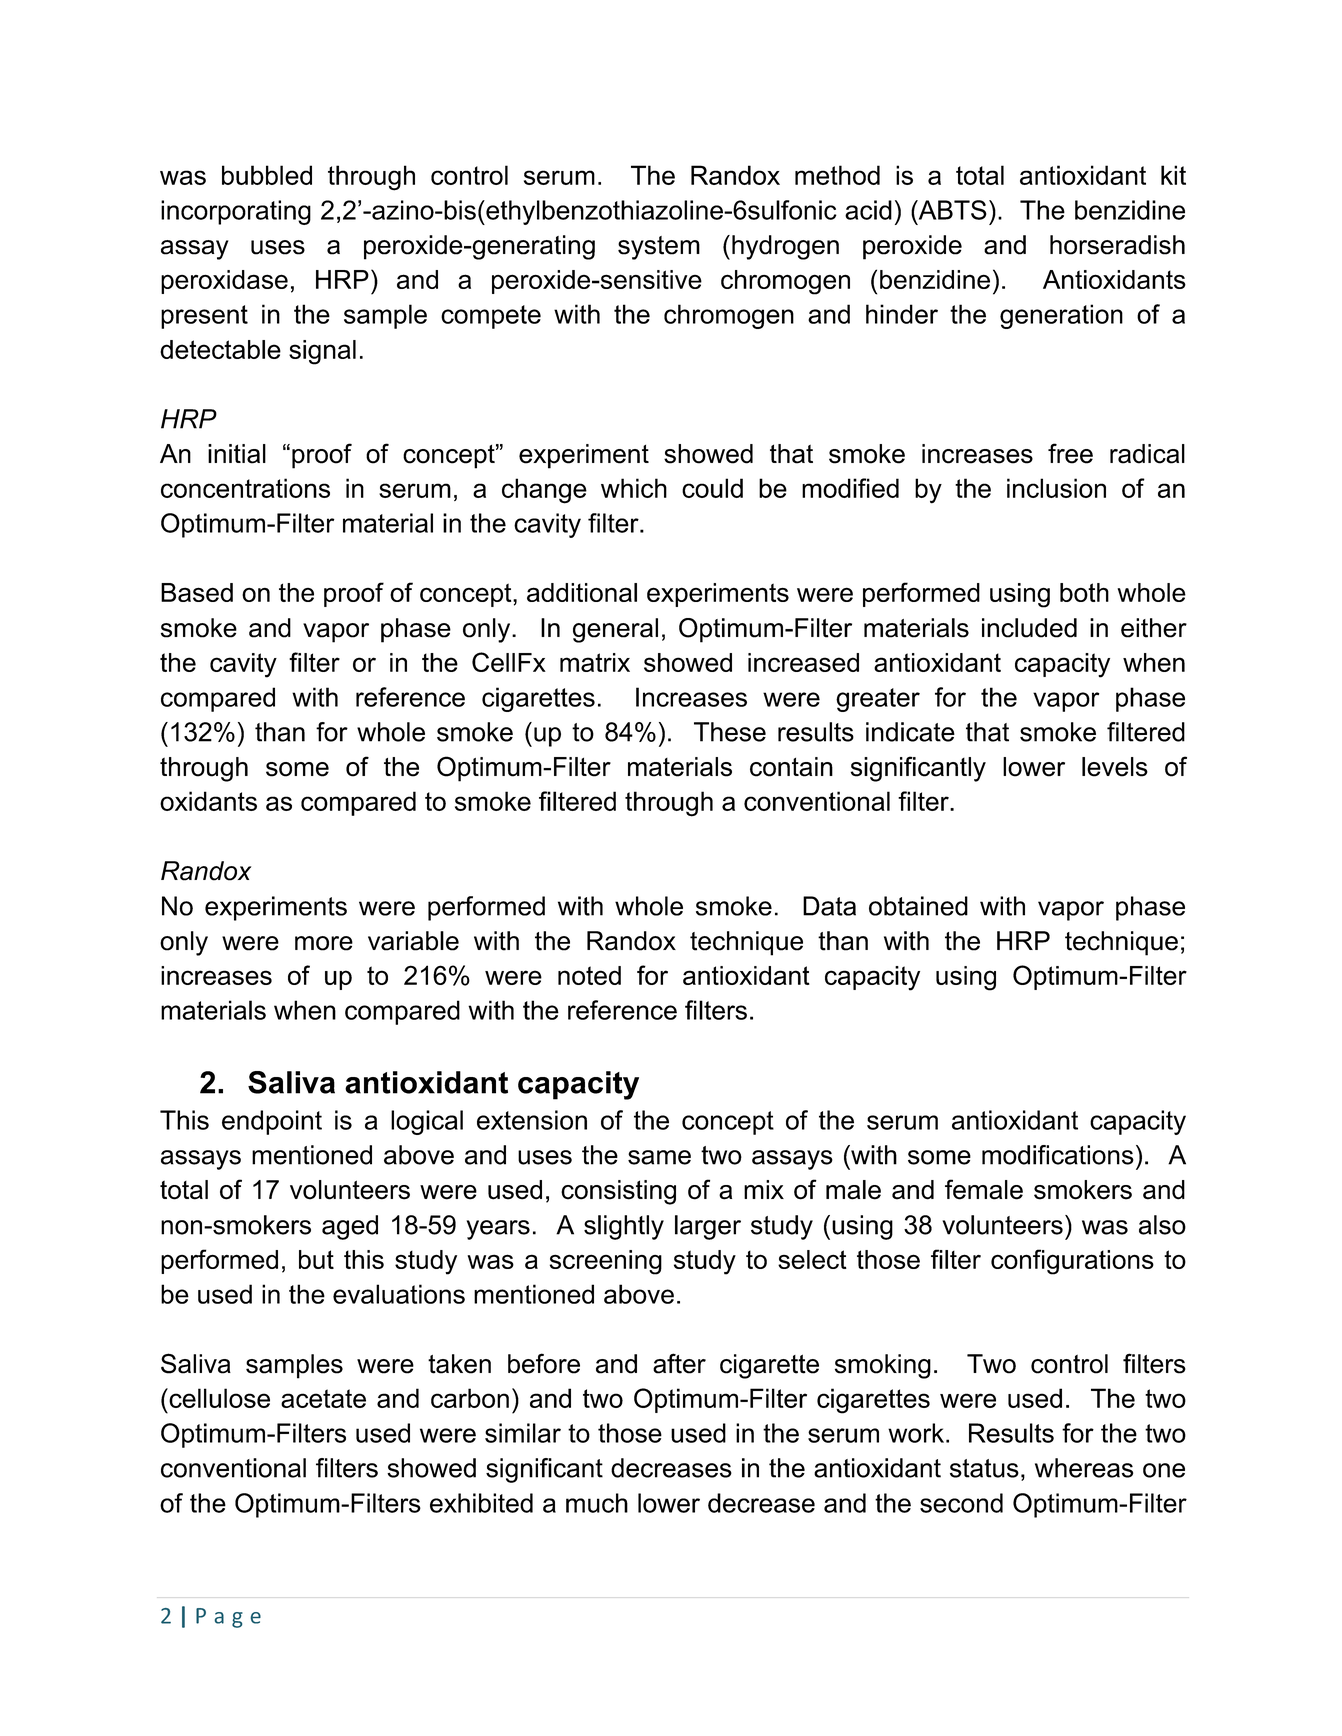 The width and height of the screenshot is (1342, 1736). I want to click on noted, so click(589, 975).
